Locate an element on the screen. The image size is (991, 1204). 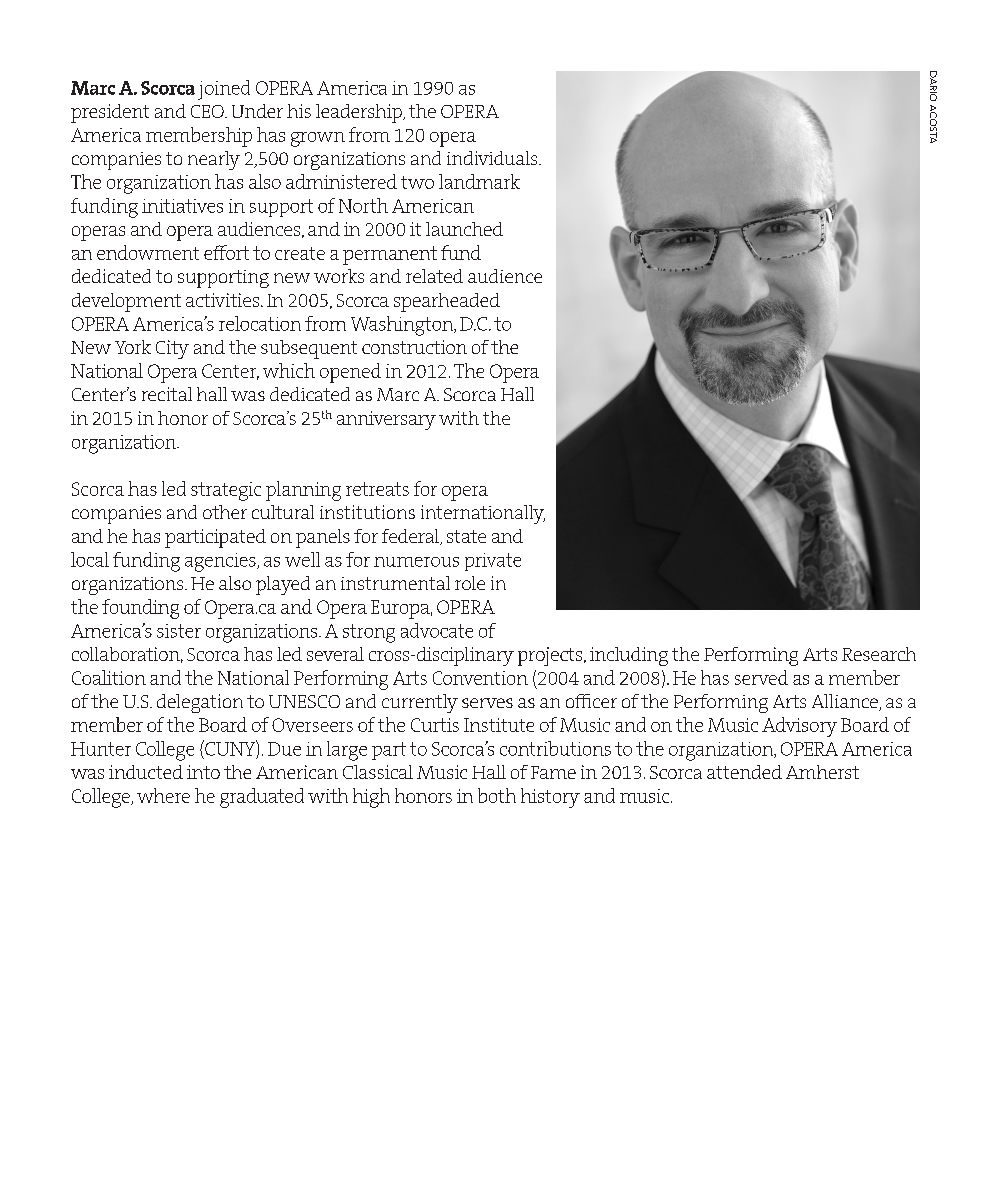
into is located at coordinates (203, 772).
